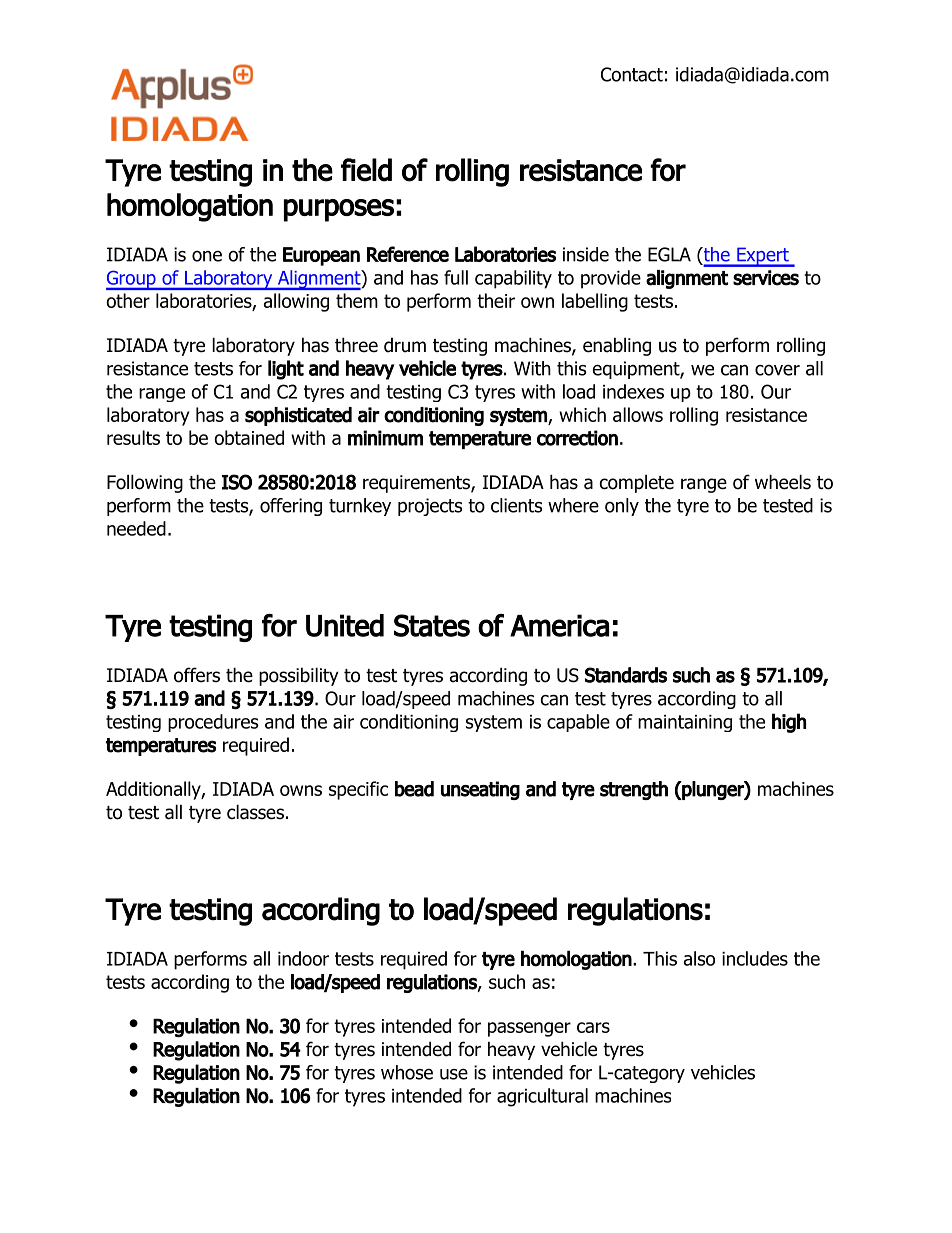 The width and height of the screenshot is (952, 1233). What do you see at coordinates (763, 257) in the screenshot?
I see `Expert` at bounding box center [763, 257].
